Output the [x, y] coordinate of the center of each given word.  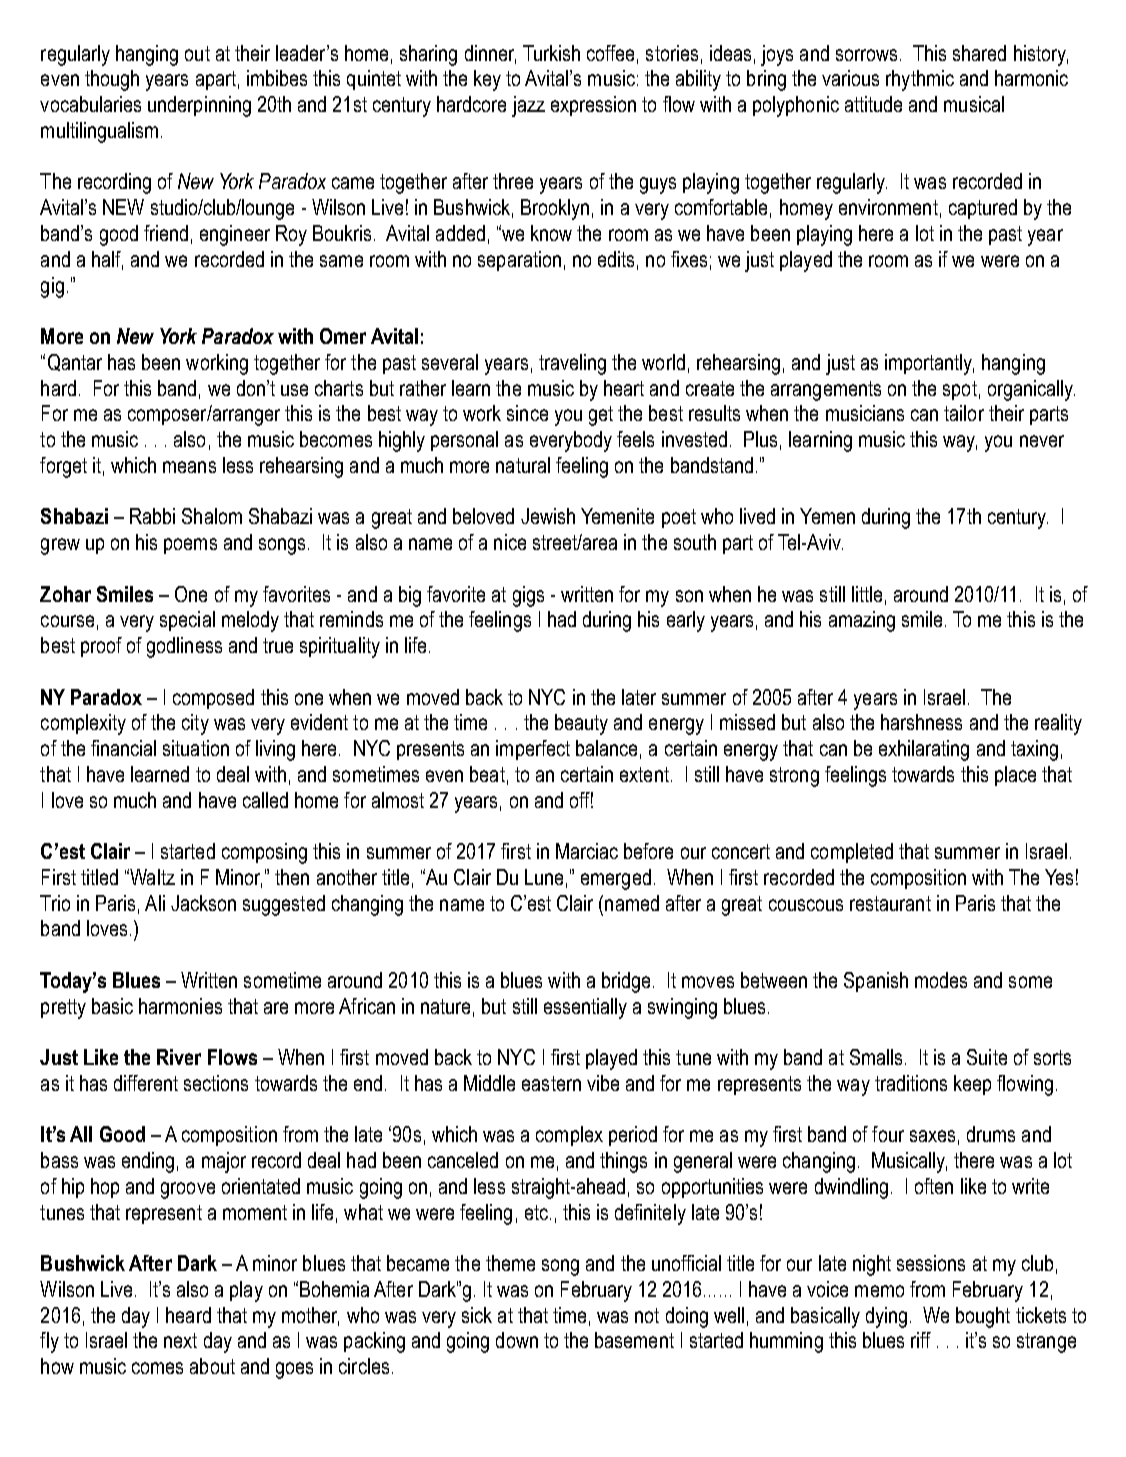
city [195, 724]
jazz [528, 106]
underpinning [199, 106]
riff [921, 1340]
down [517, 1340]
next [180, 1340]
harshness [921, 722]
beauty [581, 724]
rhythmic [920, 80]
